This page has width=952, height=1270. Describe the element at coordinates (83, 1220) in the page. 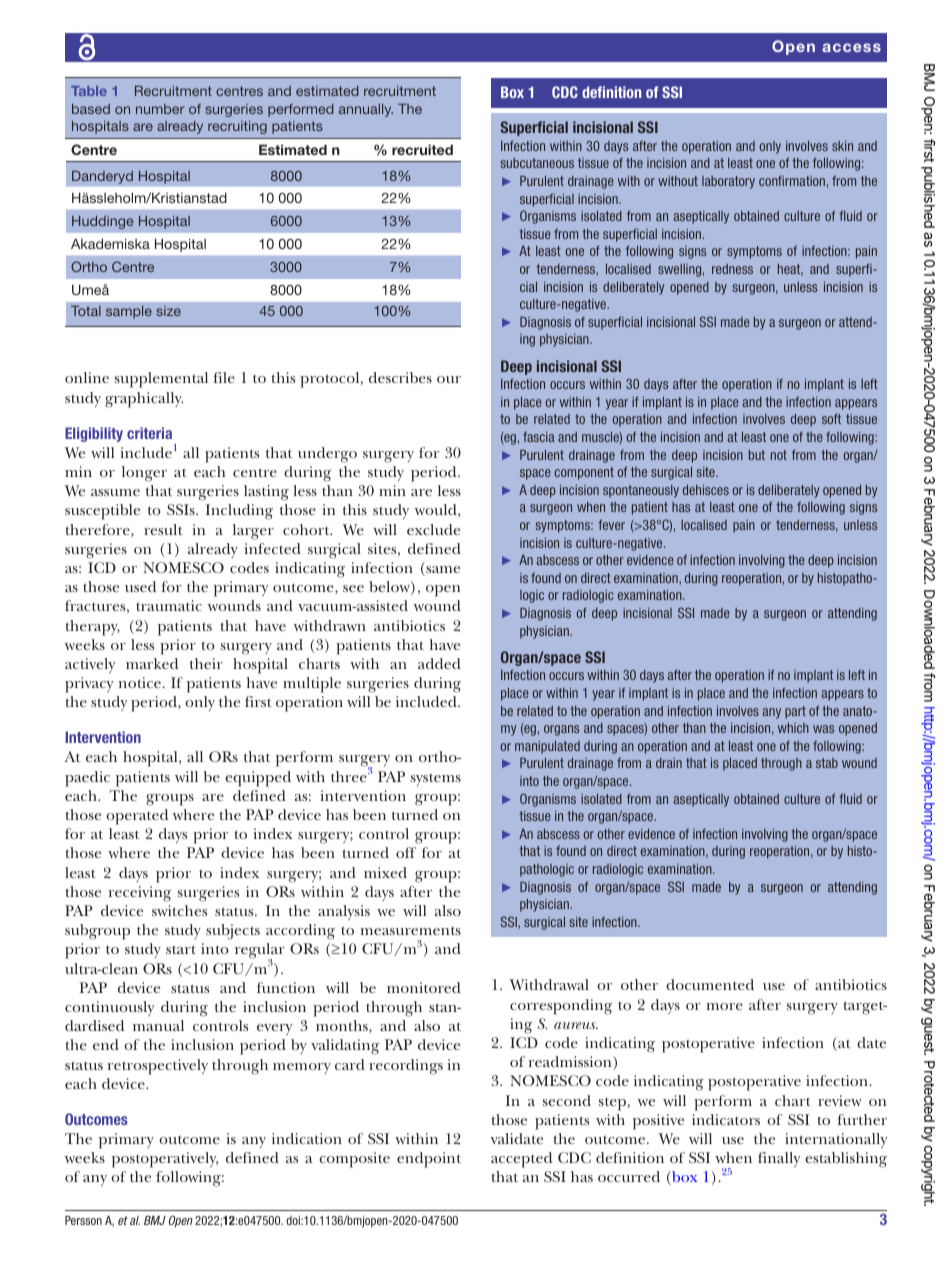

I see `Persson` at that location.
